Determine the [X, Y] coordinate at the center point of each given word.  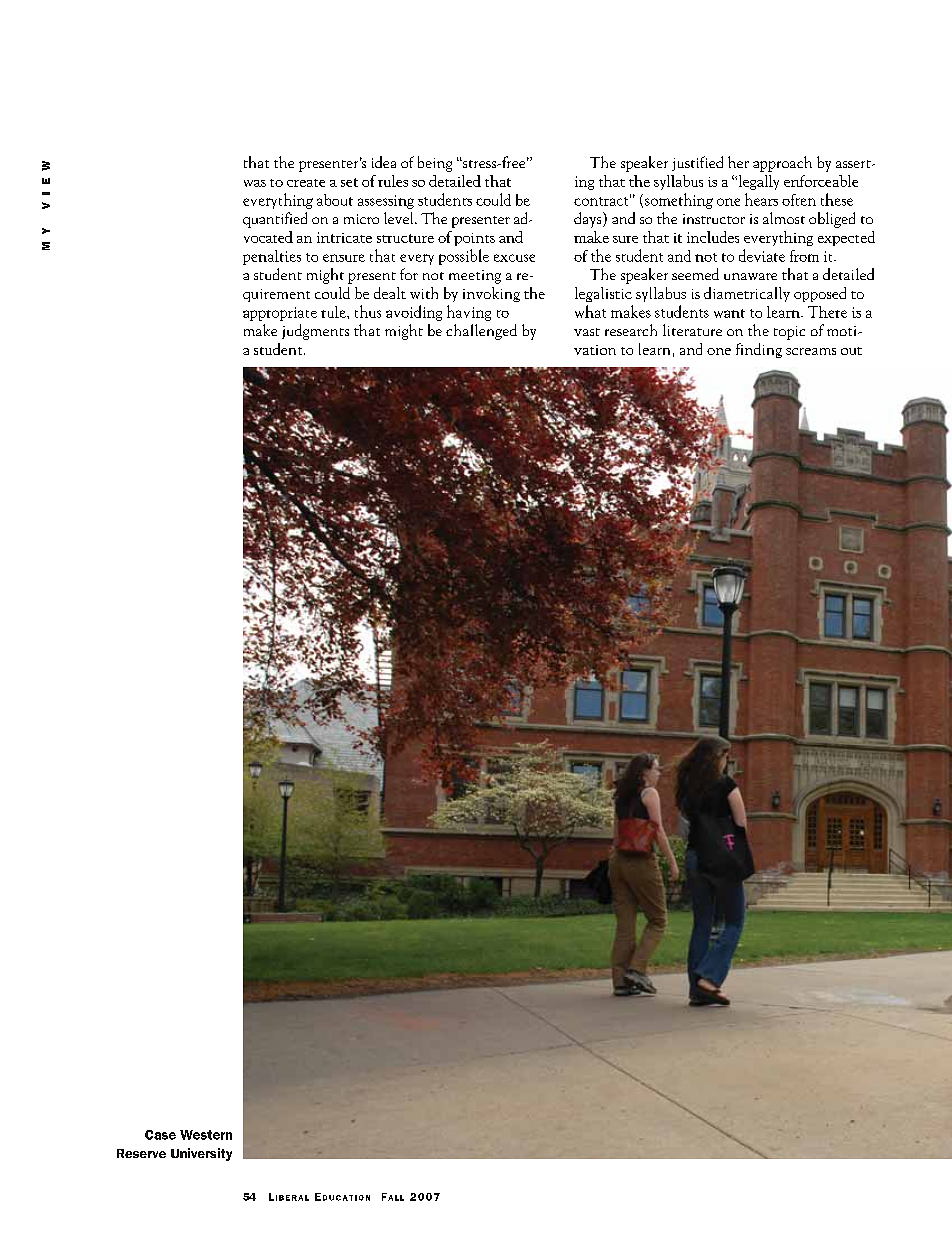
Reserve [141, 1153]
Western [206, 1135]
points [474, 239]
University [201, 1154]
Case [160, 1135]
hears [761, 199]
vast [587, 332]
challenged [481, 332]
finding [759, 350]
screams [811, 351]
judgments [315, 332]
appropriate [280, 314]
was [255, 183]
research [631, 330]
